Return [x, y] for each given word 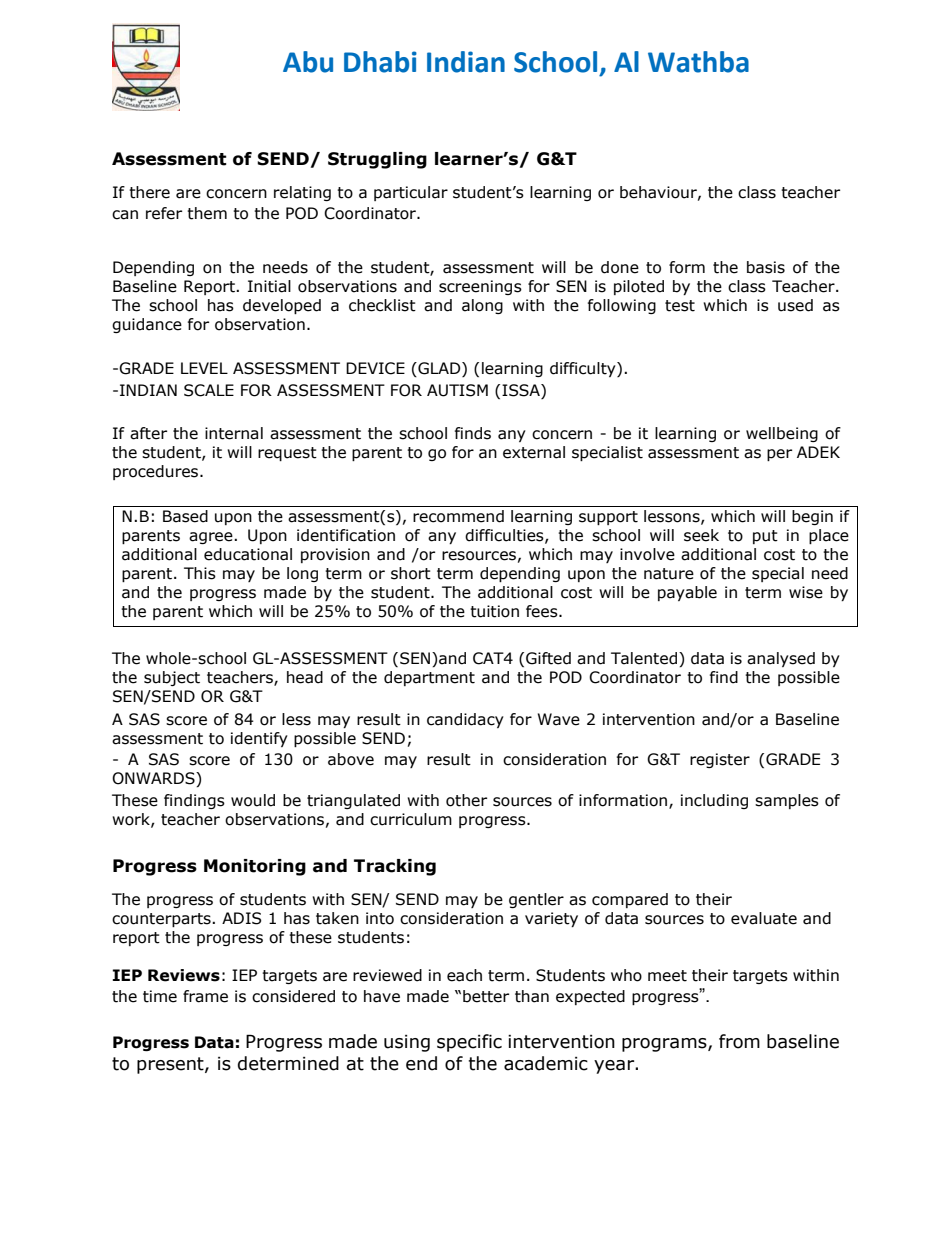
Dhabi [380, 62]
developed [282, 306]
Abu [308, 62]
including [714, 801]
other [466, 800]
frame [205, 996]
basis [766, 267]
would [253, 800]
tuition [494, 611]
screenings [480, 287]
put [765, 537]
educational [248, 554]
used [795, 305]
